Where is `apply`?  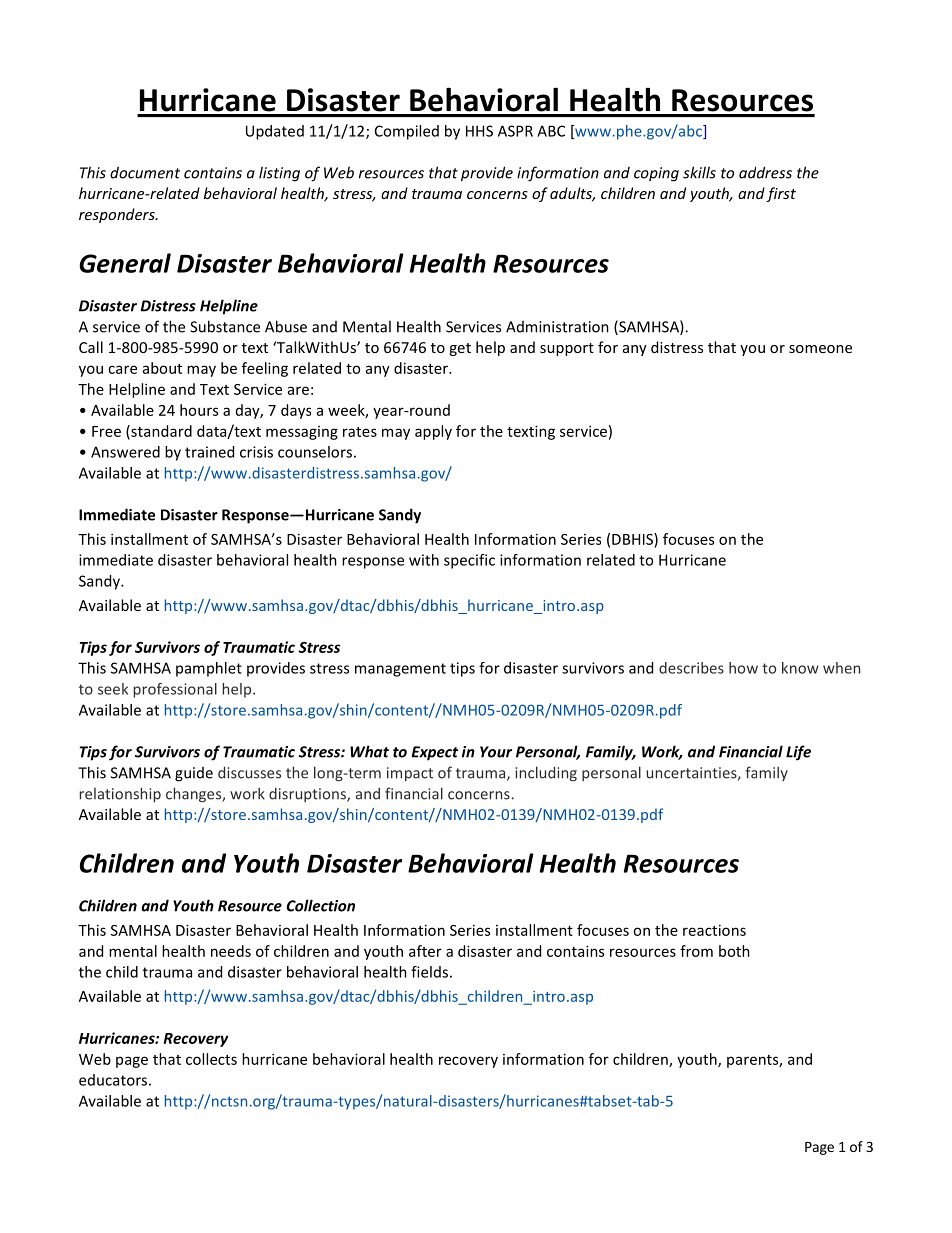
apply is located at coordinates (433, 432).
